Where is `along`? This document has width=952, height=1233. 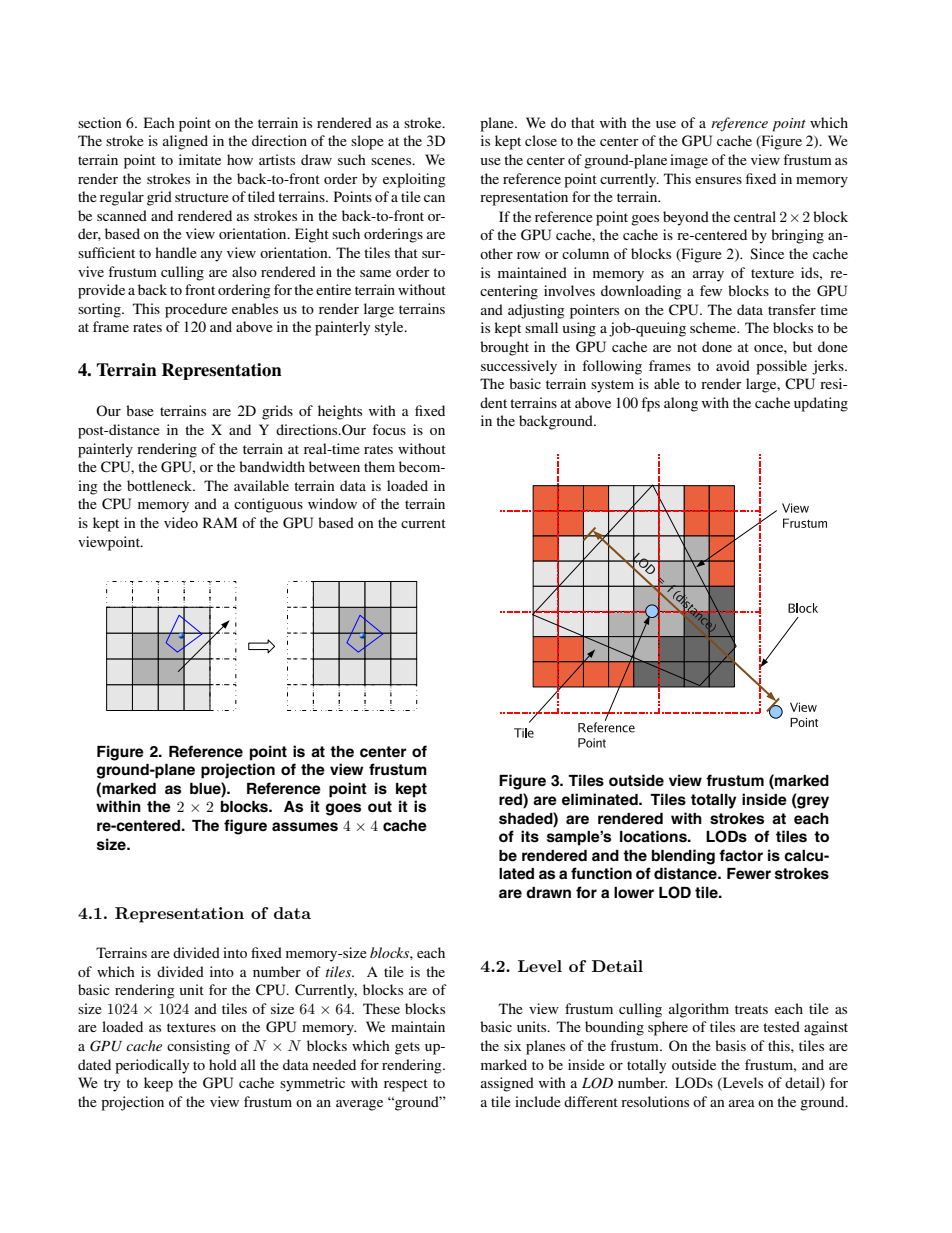 along is located at coordinates (681, 404).
